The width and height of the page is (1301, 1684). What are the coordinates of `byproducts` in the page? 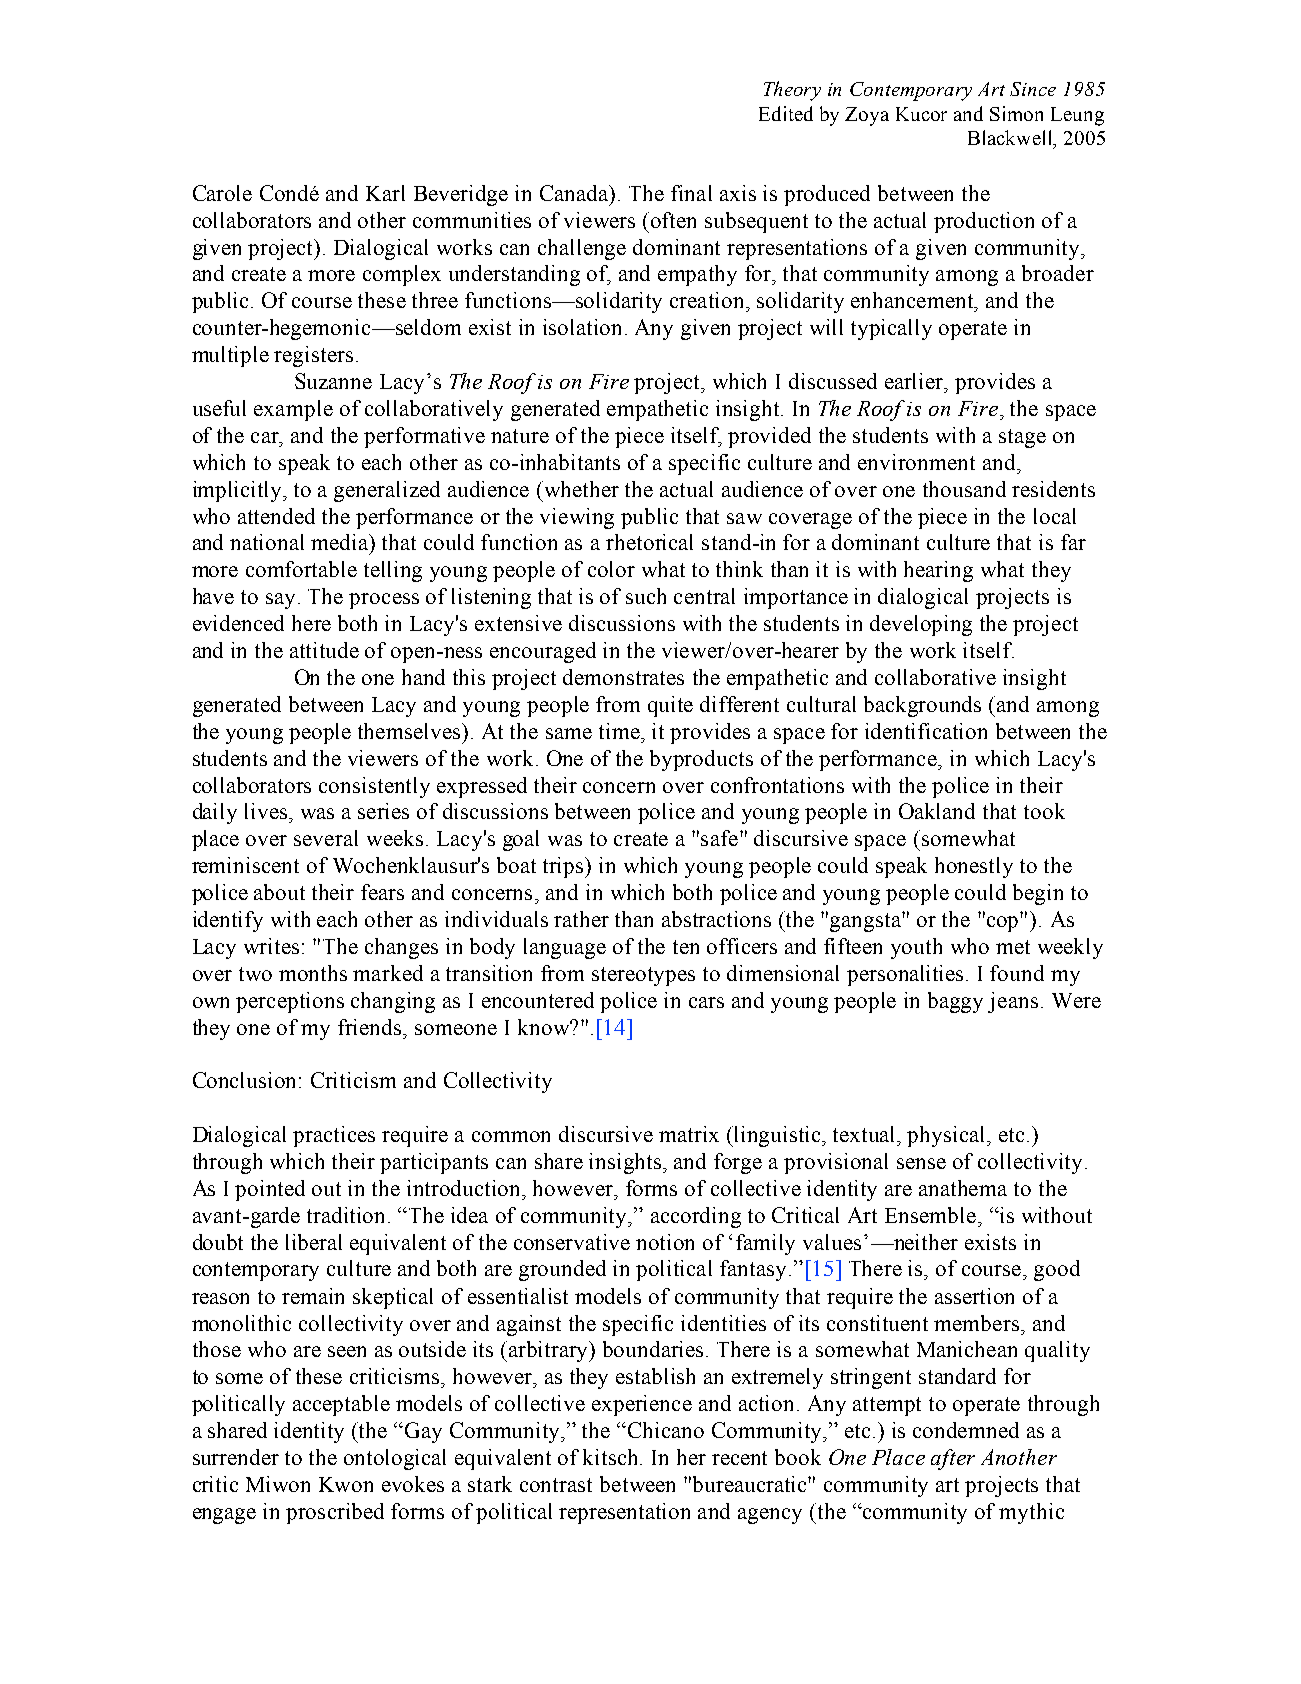 It's located at (701, 760).
